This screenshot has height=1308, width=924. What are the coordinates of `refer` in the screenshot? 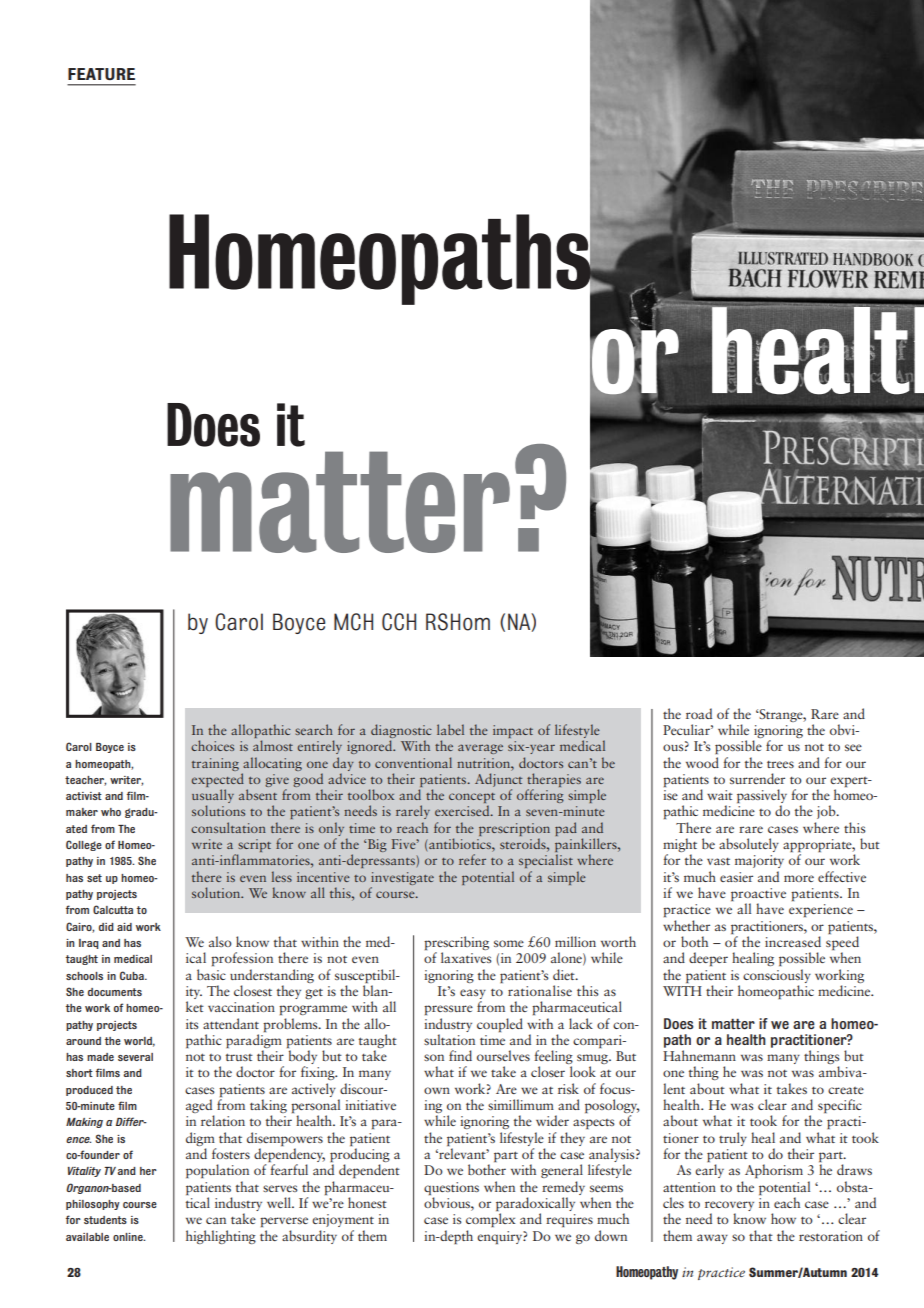 It's located at (472, 859).
